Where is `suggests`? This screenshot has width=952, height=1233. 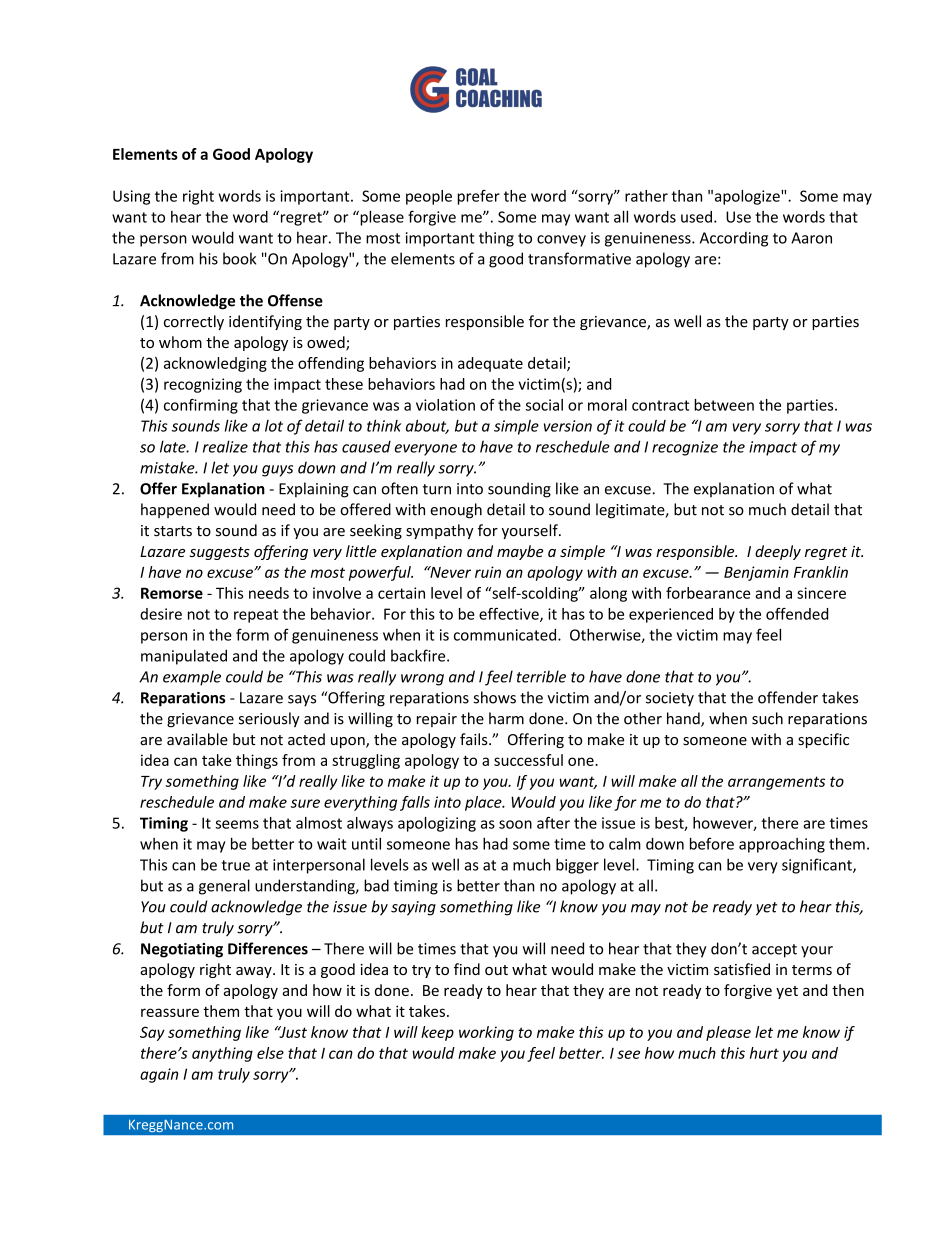 suggests is located at coordinates (220, 553).
